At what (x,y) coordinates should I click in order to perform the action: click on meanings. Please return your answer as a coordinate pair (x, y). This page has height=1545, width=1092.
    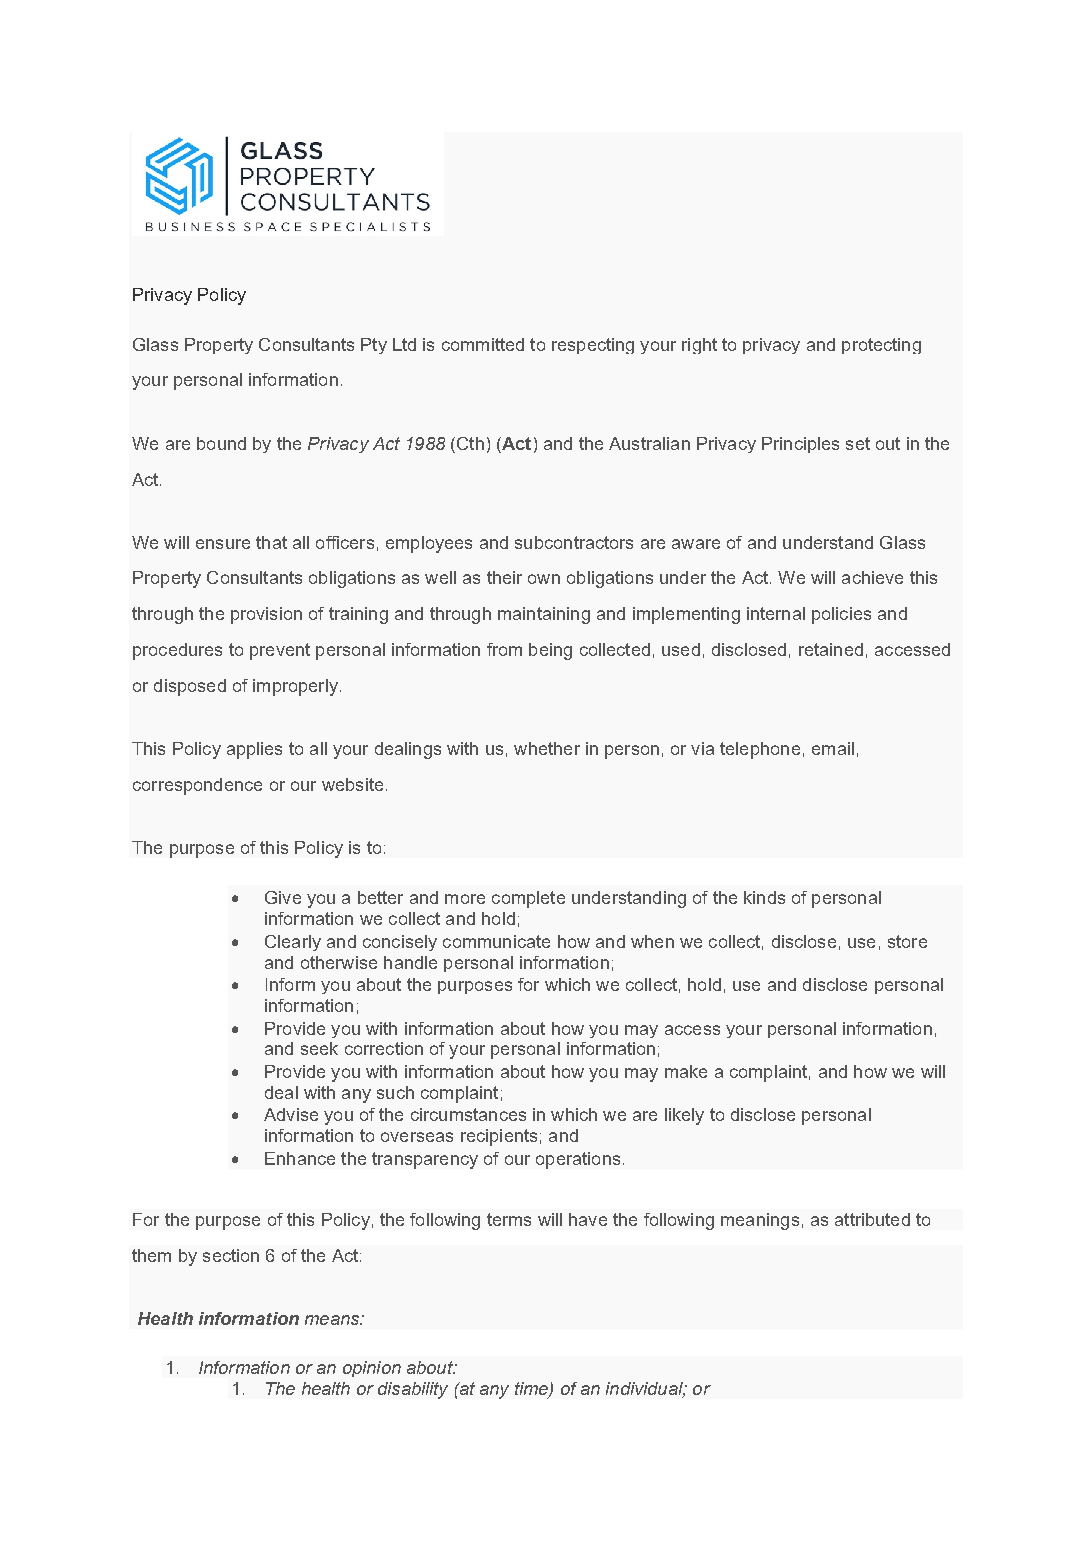
    Looking at the image, I should click on (760, 1221).
